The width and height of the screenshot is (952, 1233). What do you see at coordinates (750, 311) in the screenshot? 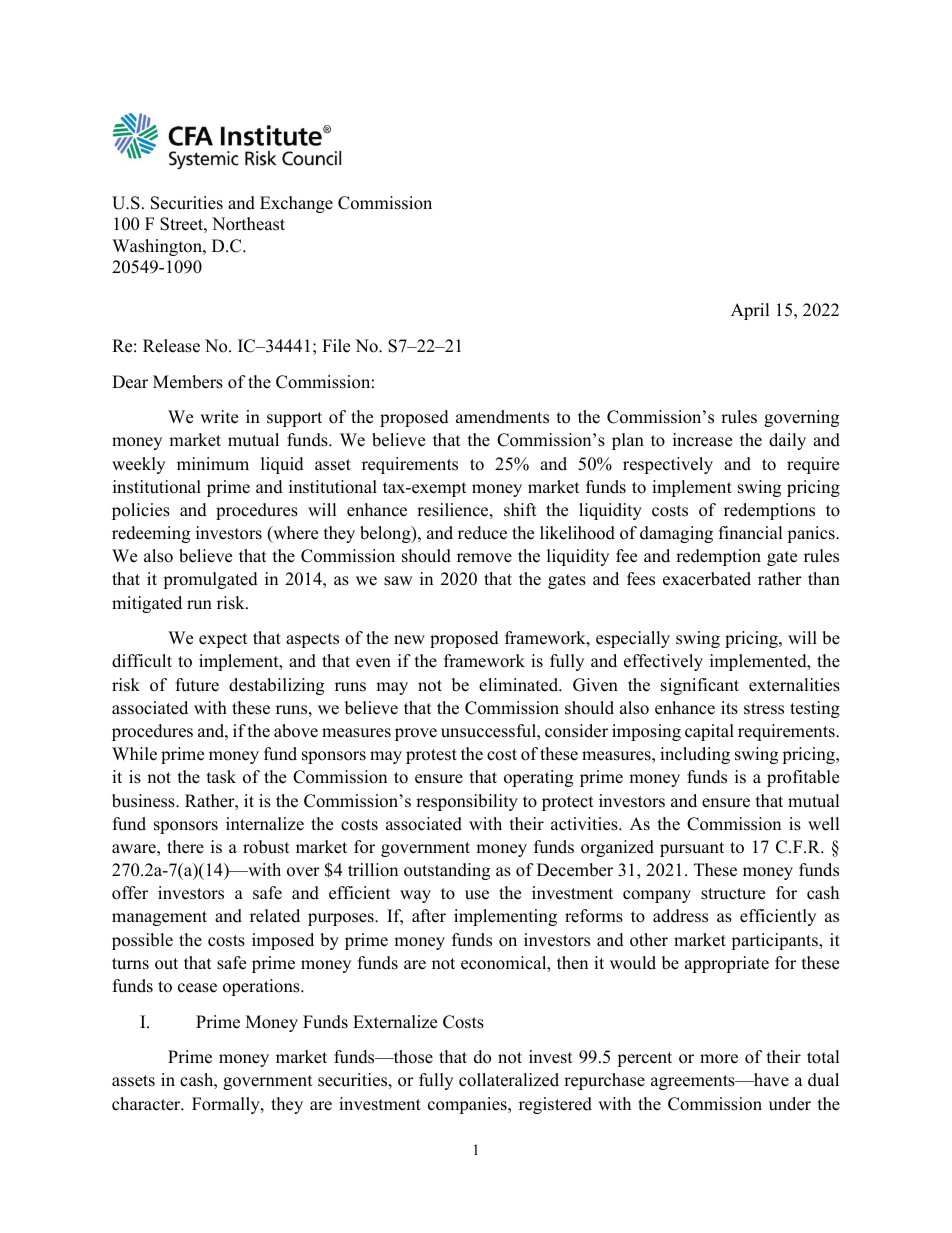
I see `April` at bounding box center [750, 311].
